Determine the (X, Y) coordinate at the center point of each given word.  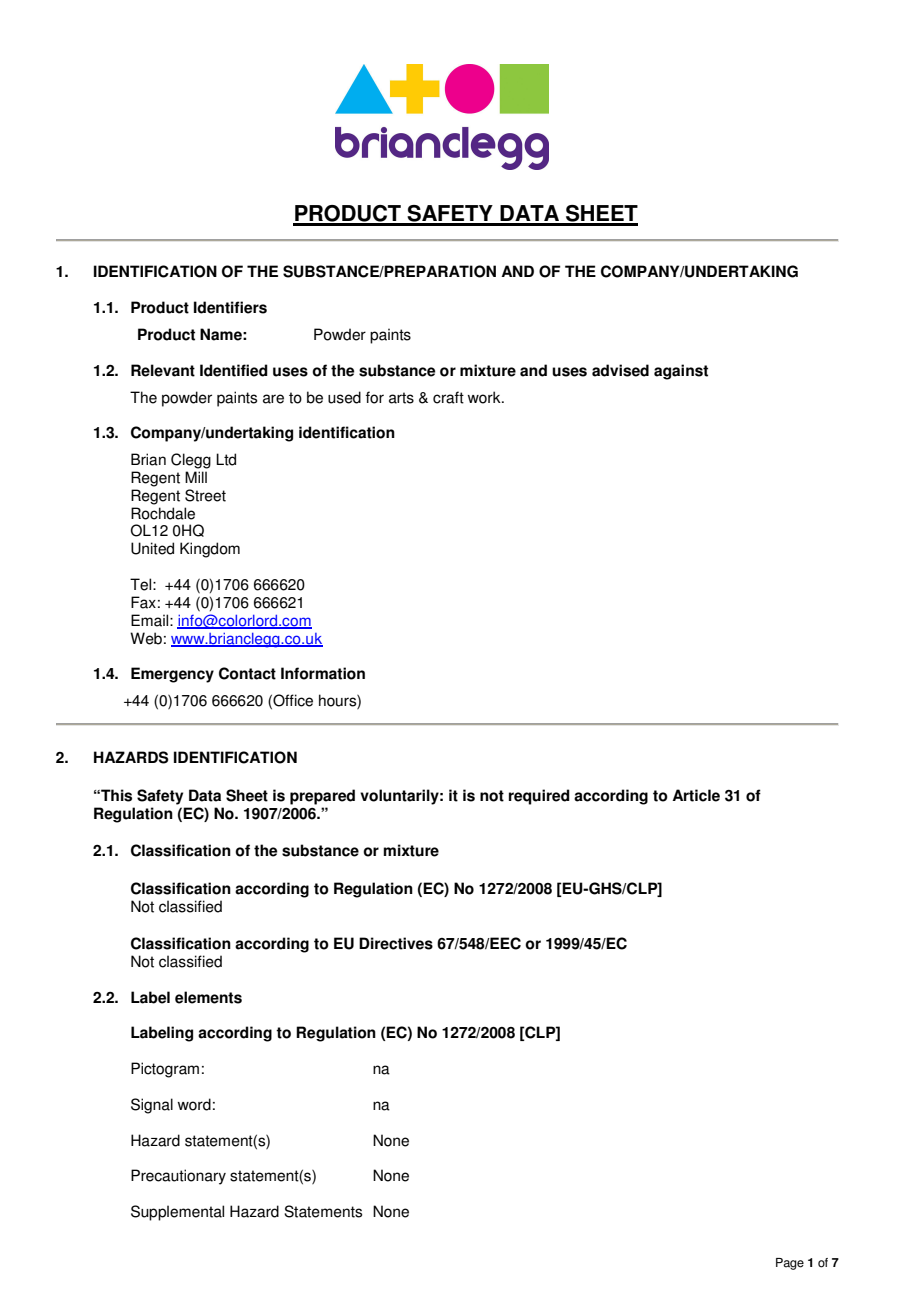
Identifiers (230, 307)
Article (696, 795)
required (539, 797)
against (681, 372)
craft (448, 397)
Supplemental (177, 1213)
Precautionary (178, 1177)
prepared (322, 797)
